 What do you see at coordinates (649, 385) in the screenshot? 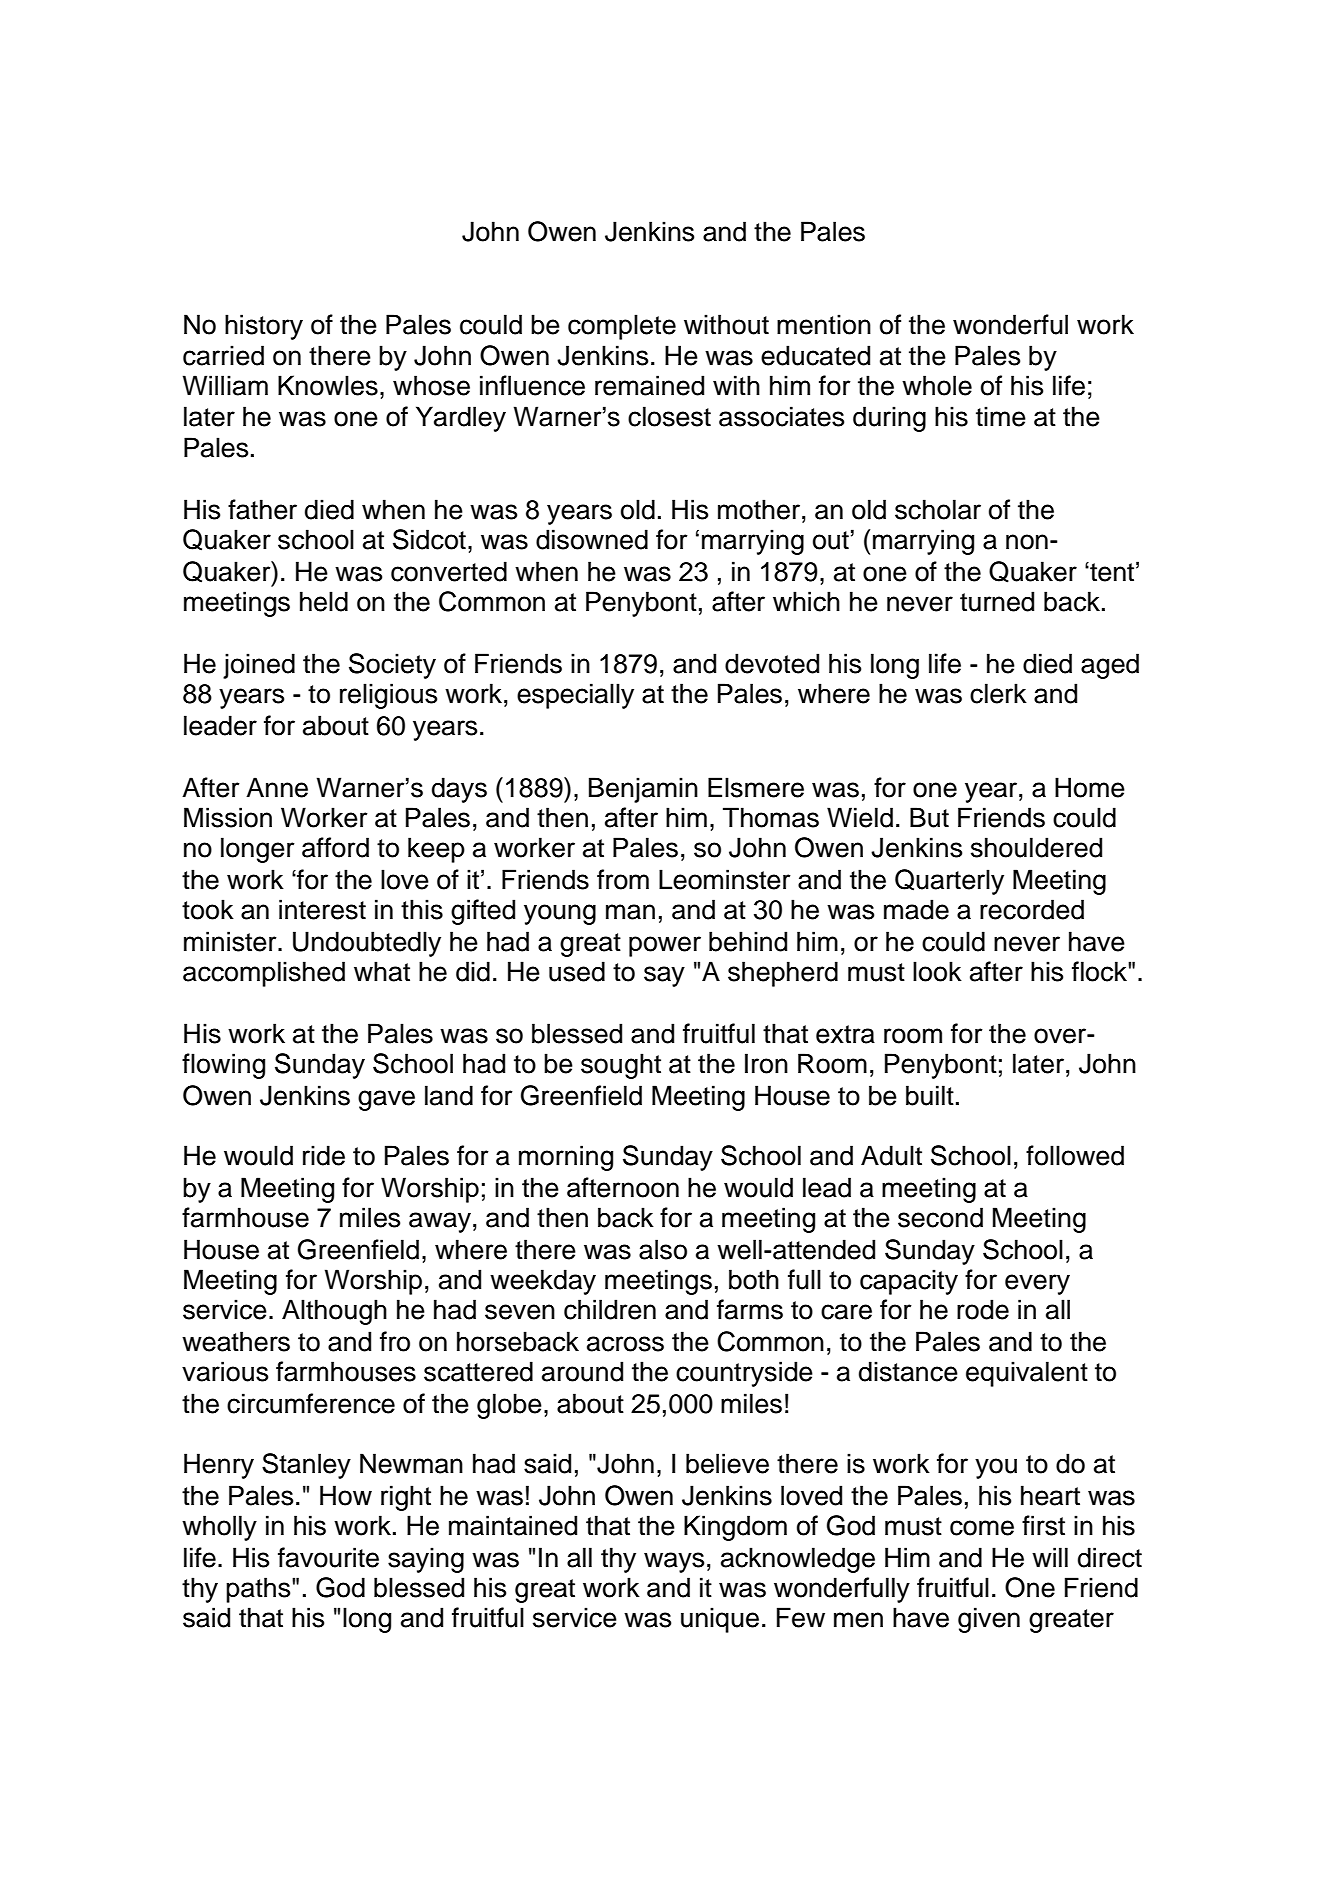
I see `remained` at bounding box center [649, 385].
